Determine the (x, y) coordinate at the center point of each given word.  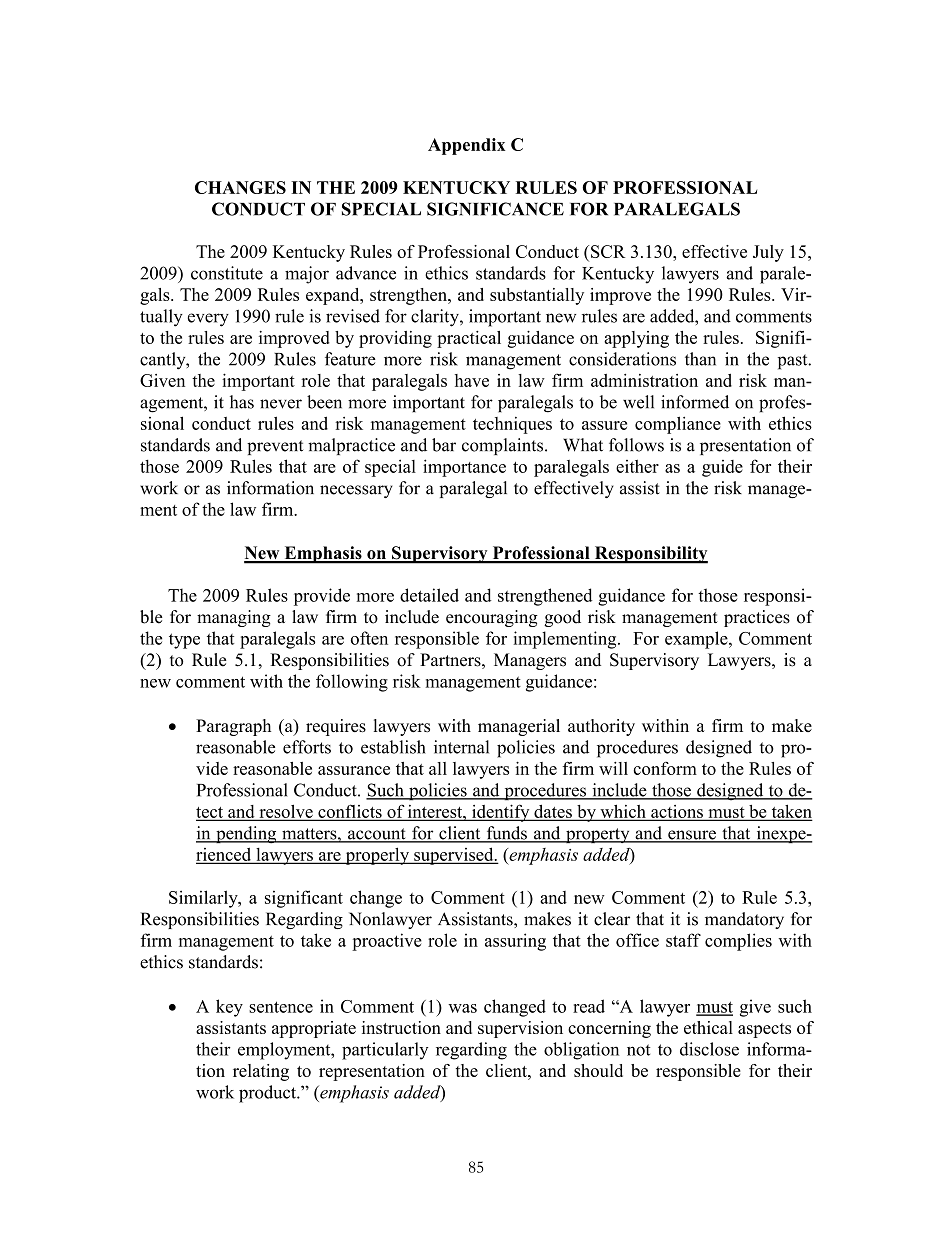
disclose (709, 1049)
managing (234, 618)
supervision (520, 1029)
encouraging (492, 618)
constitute (227, 273)
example (697, 640)
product (268, 1094)
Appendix (466, 146)
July (768, 253)
